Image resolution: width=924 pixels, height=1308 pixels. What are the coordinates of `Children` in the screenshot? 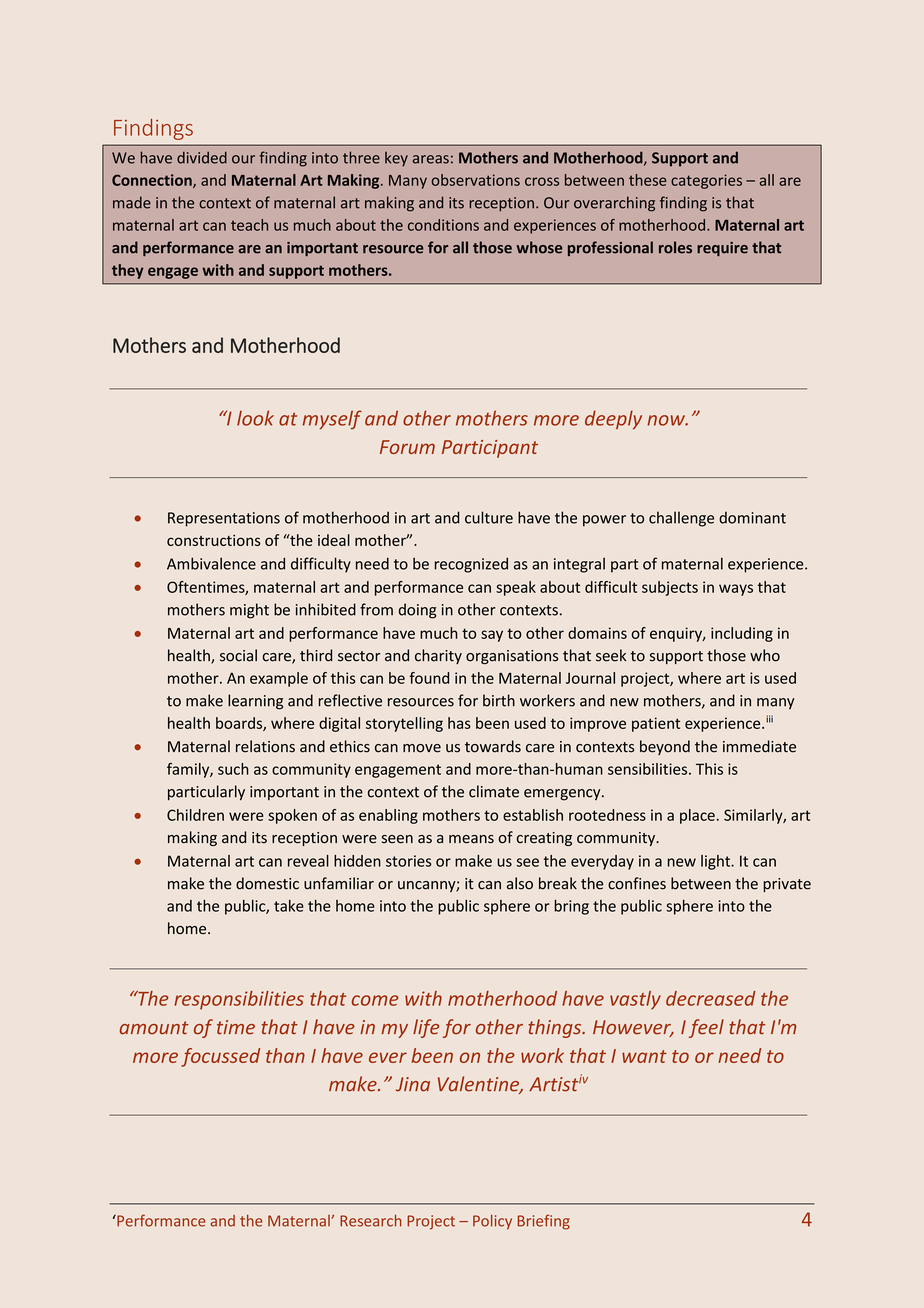 It's located at (195, 815).
